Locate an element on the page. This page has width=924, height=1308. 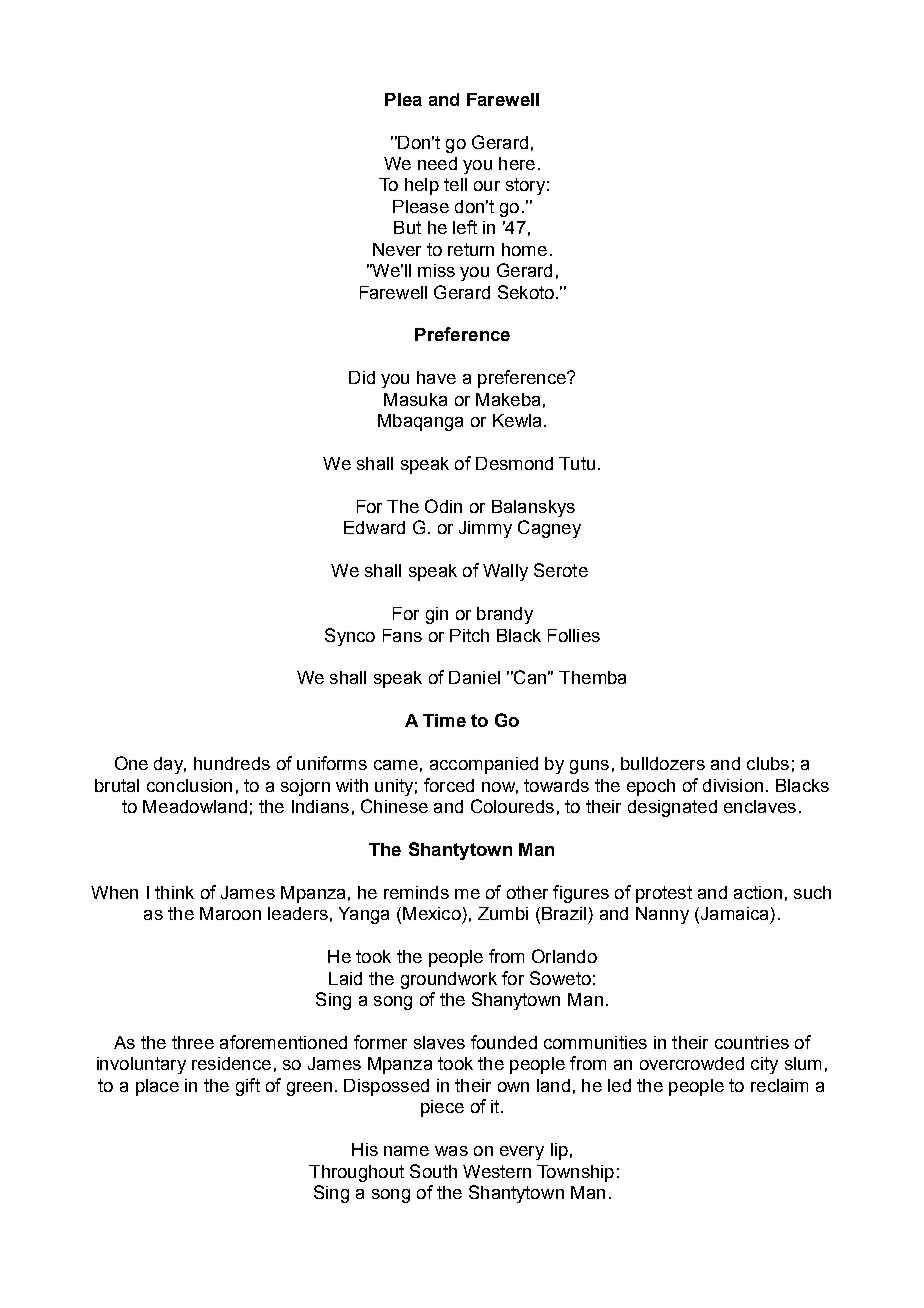
Jamaica is located at coordinates (733, 915).
